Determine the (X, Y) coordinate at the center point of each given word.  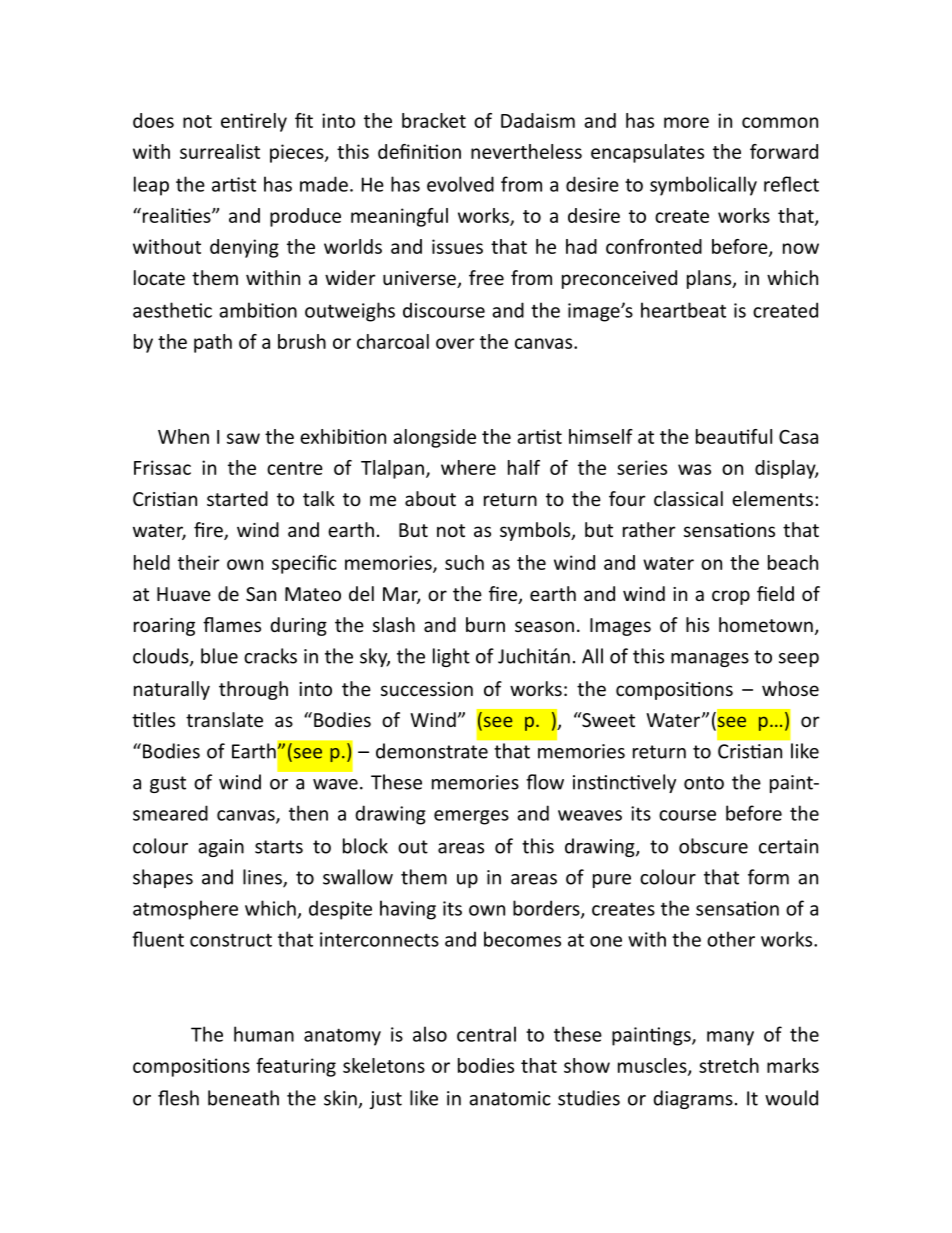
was (694, 469)
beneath (243, 1098)
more (686, 122)
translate (224, 719)
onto (704, 783)
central (486, 1034)
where (468, 467)
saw (243, 438)
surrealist (220, 151)
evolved (460, 184)
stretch (729, 1065)
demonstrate (432, 751)
